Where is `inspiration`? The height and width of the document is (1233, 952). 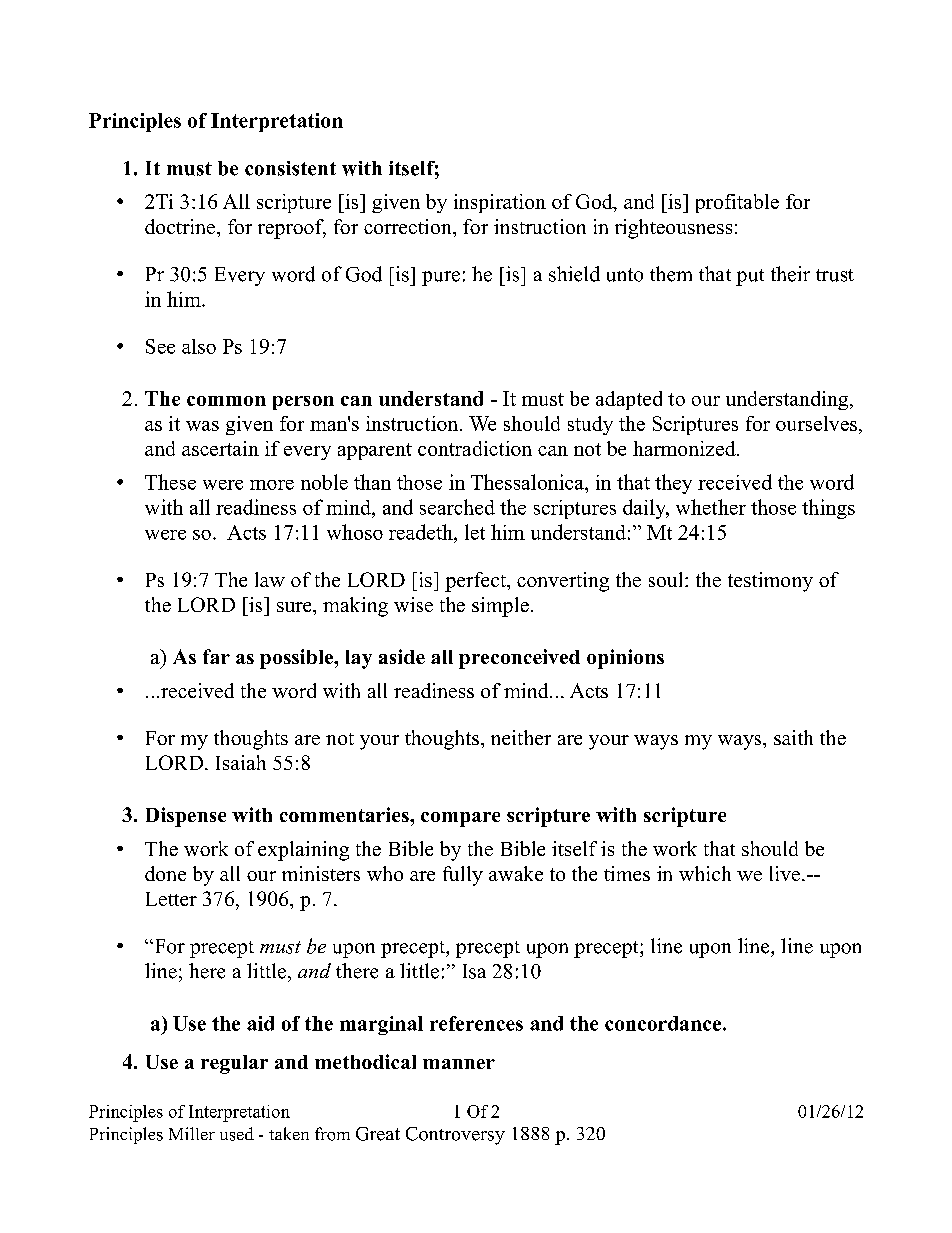
inspiration is located at coordinates (500, 203).
